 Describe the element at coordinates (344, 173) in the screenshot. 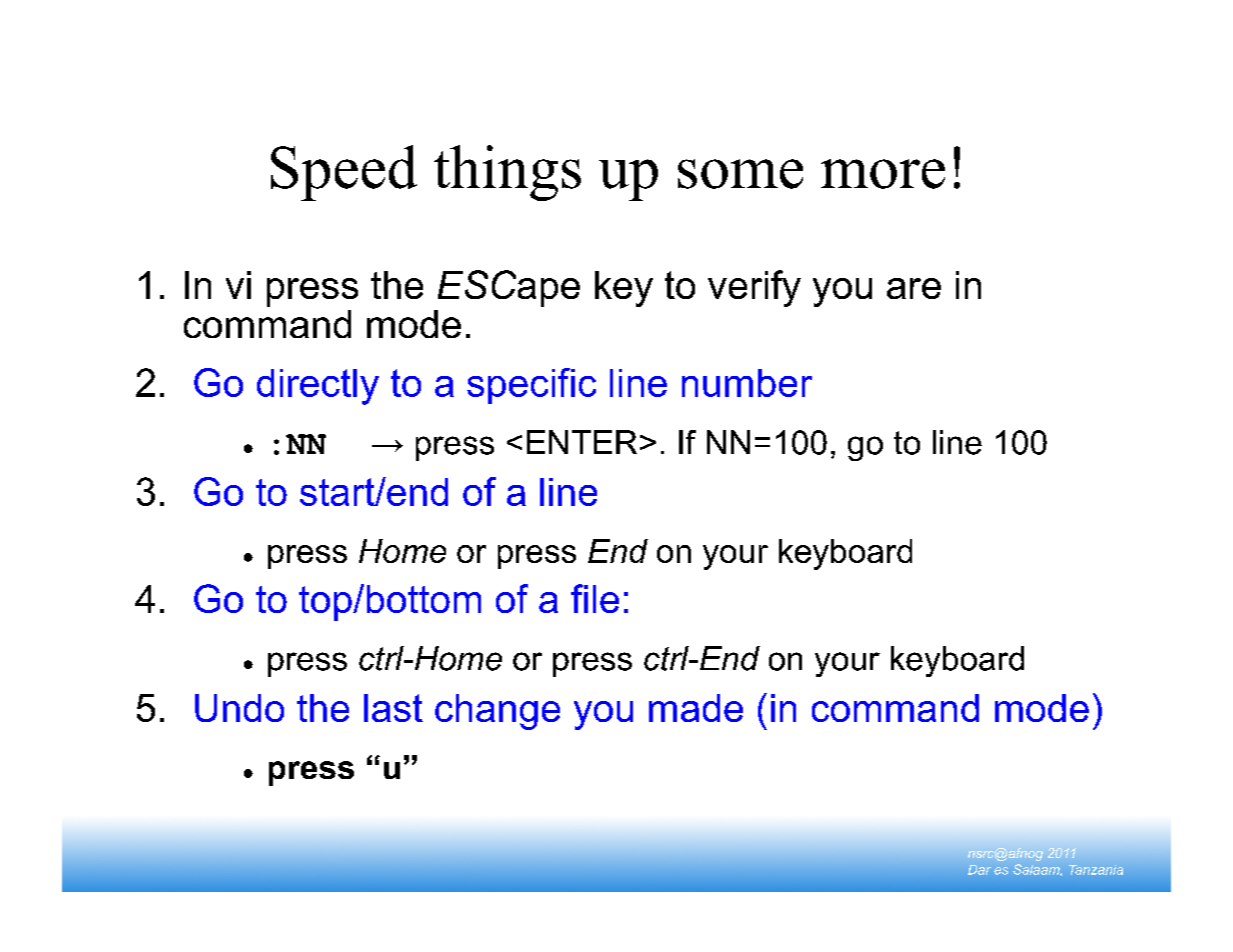

I see `Speed` at that location.
